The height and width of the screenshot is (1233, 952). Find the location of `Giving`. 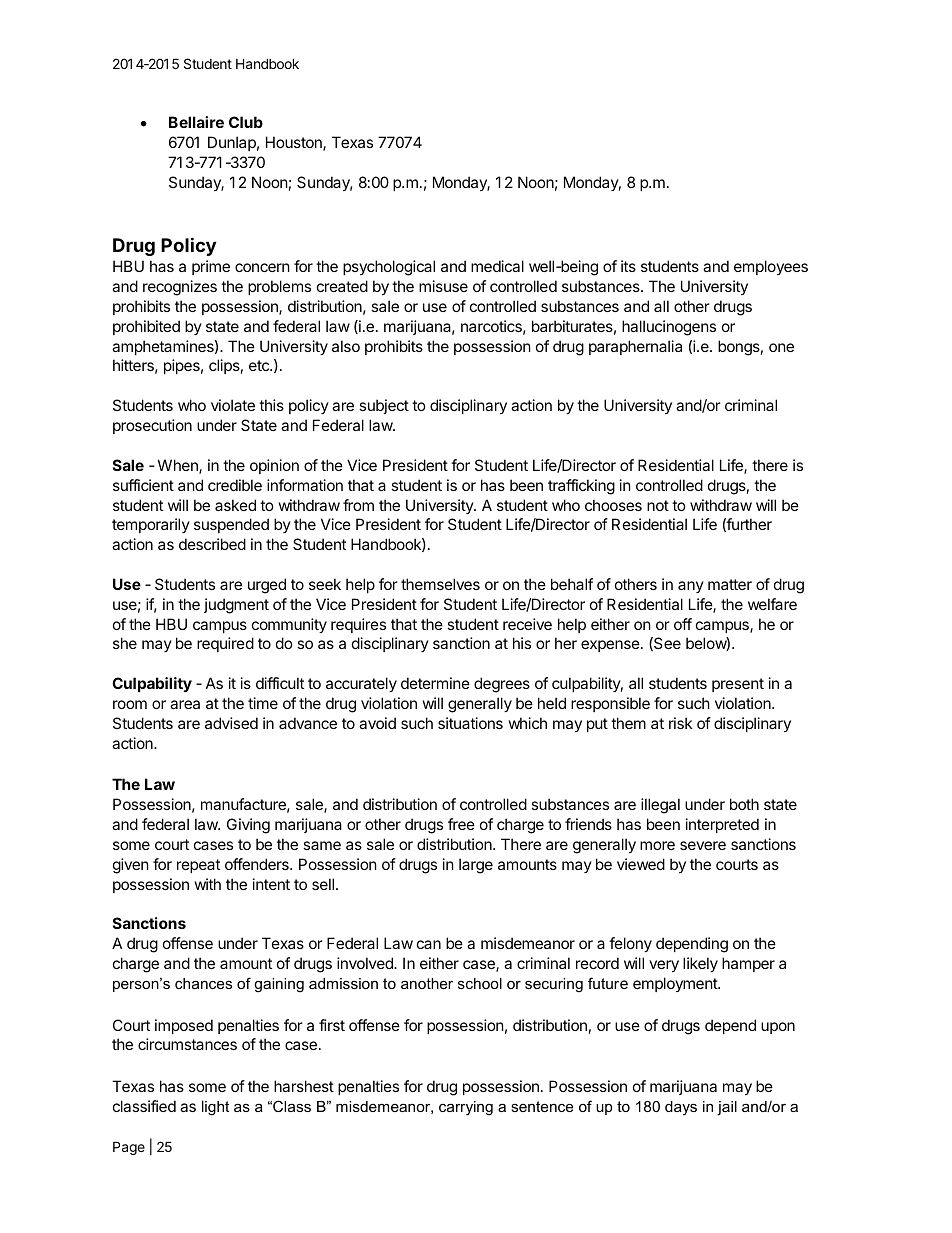

Giving is located at coordinates (248, 826).
